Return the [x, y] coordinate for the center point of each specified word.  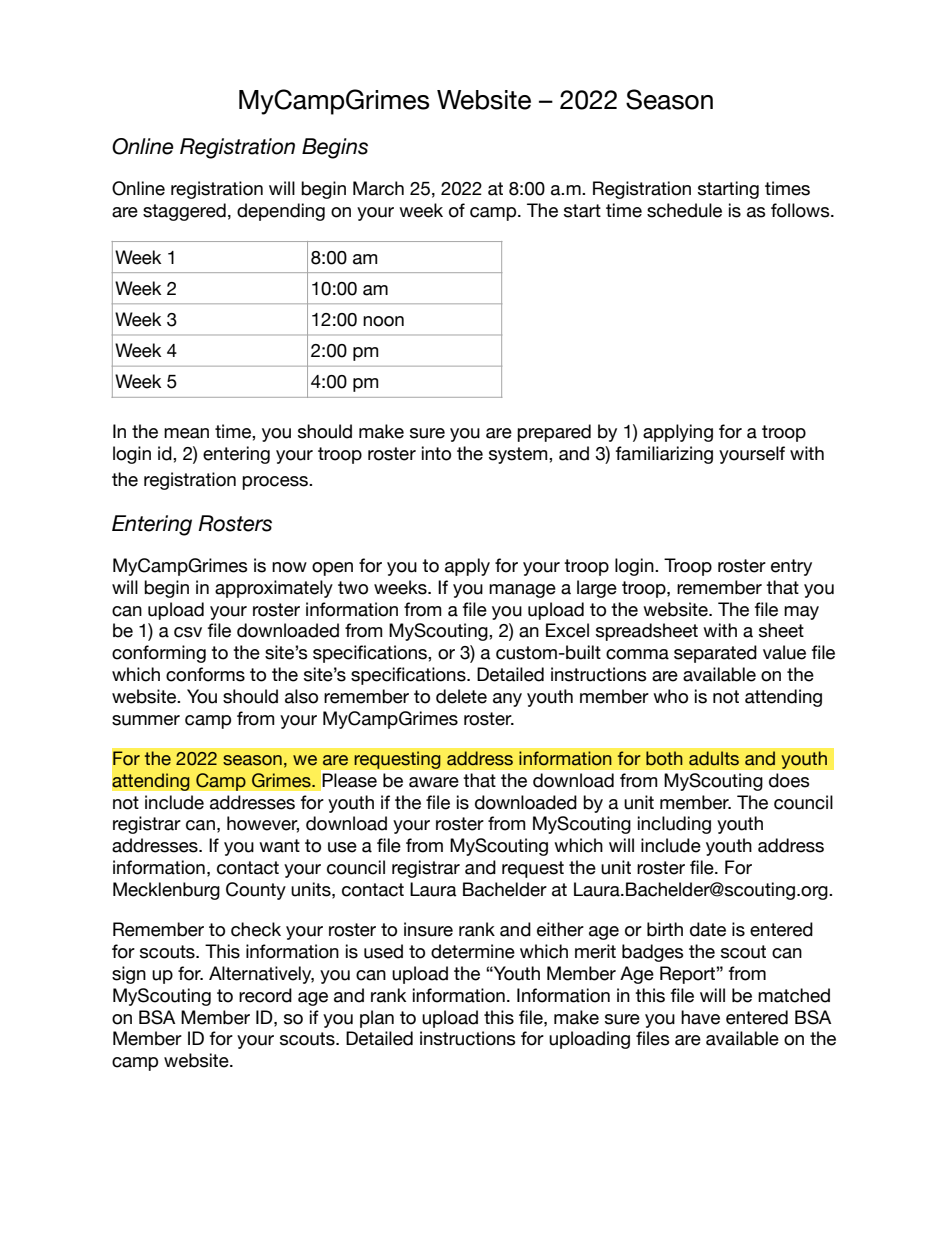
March [378, 188]
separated [715, 654]
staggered [184, 212]
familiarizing [664, 455]
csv [188, 632]
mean [186, 433]
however [263, 824]
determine [473, 951]
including [674, 825]
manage [522, 591]
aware [434, 782]
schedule [684, 210]
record [265, 995]
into [436, 453]
